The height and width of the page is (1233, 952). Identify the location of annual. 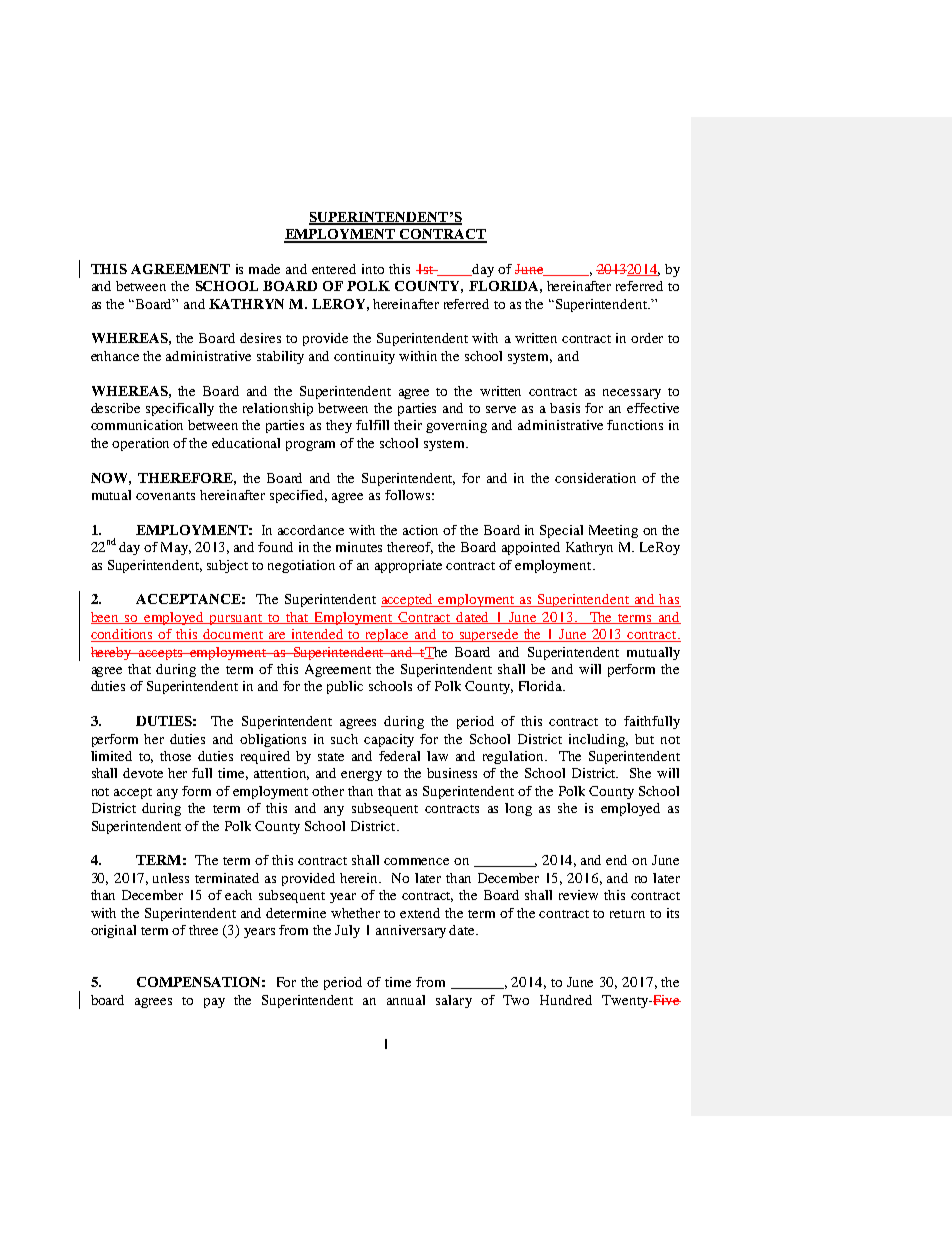
(406, 1000).
